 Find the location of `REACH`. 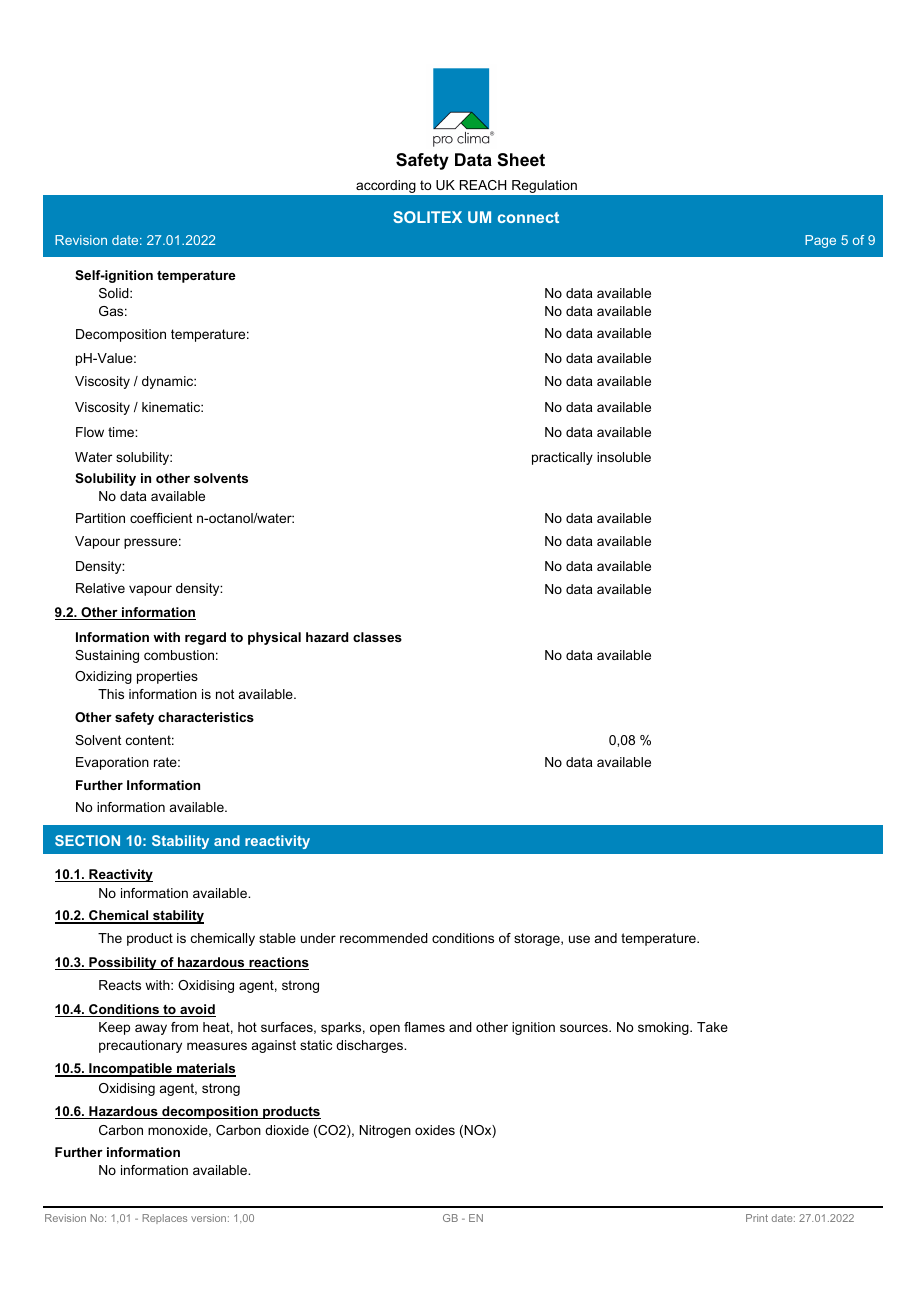

REACH is located at coordinates (483, 185).
